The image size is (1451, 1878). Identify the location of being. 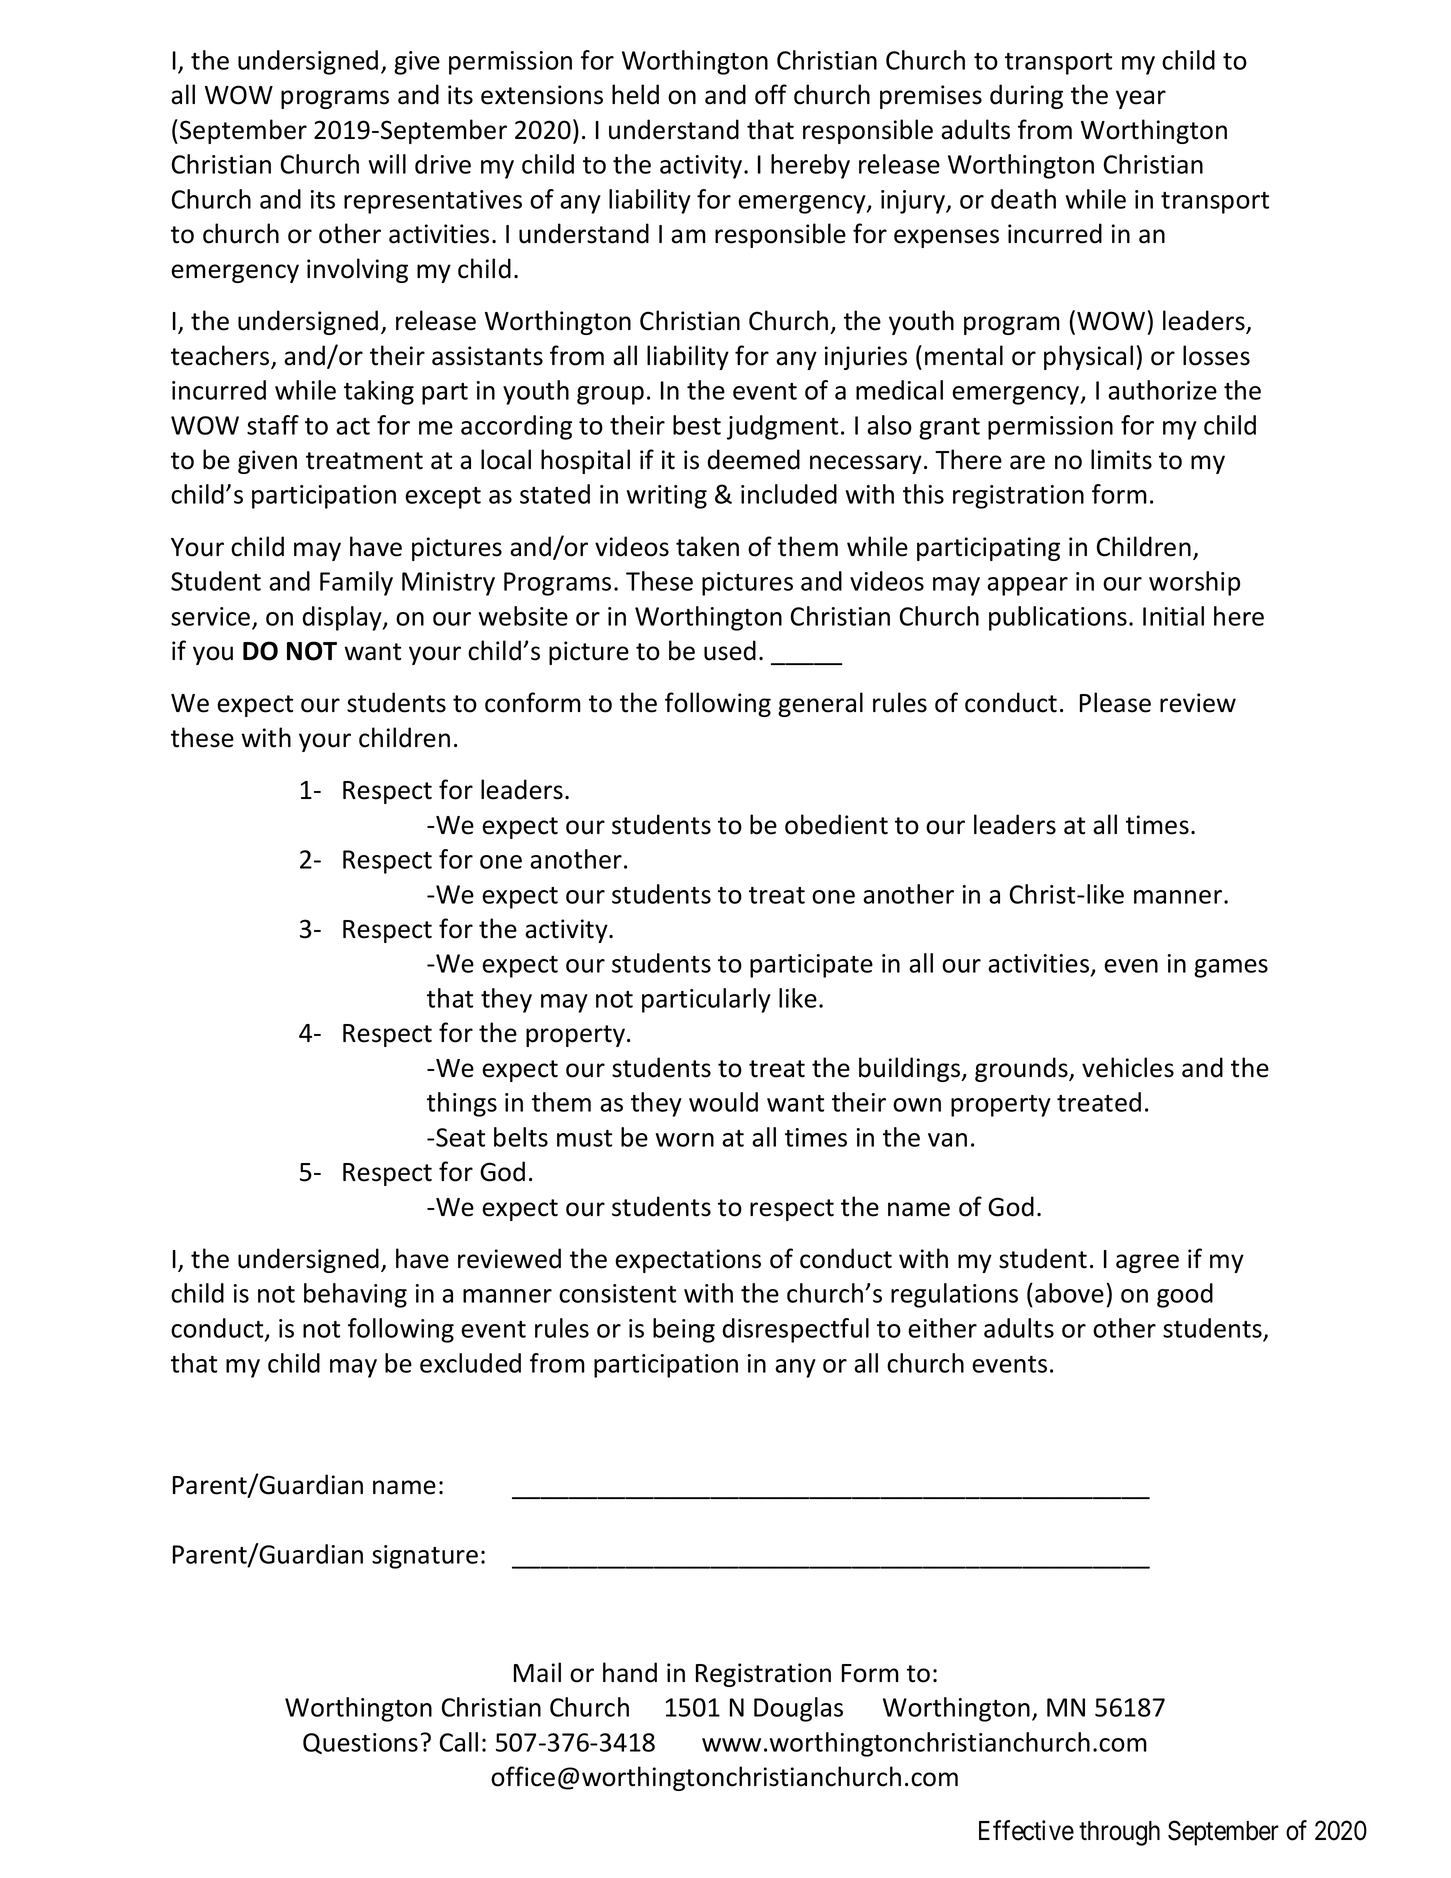
(684, 1330).
